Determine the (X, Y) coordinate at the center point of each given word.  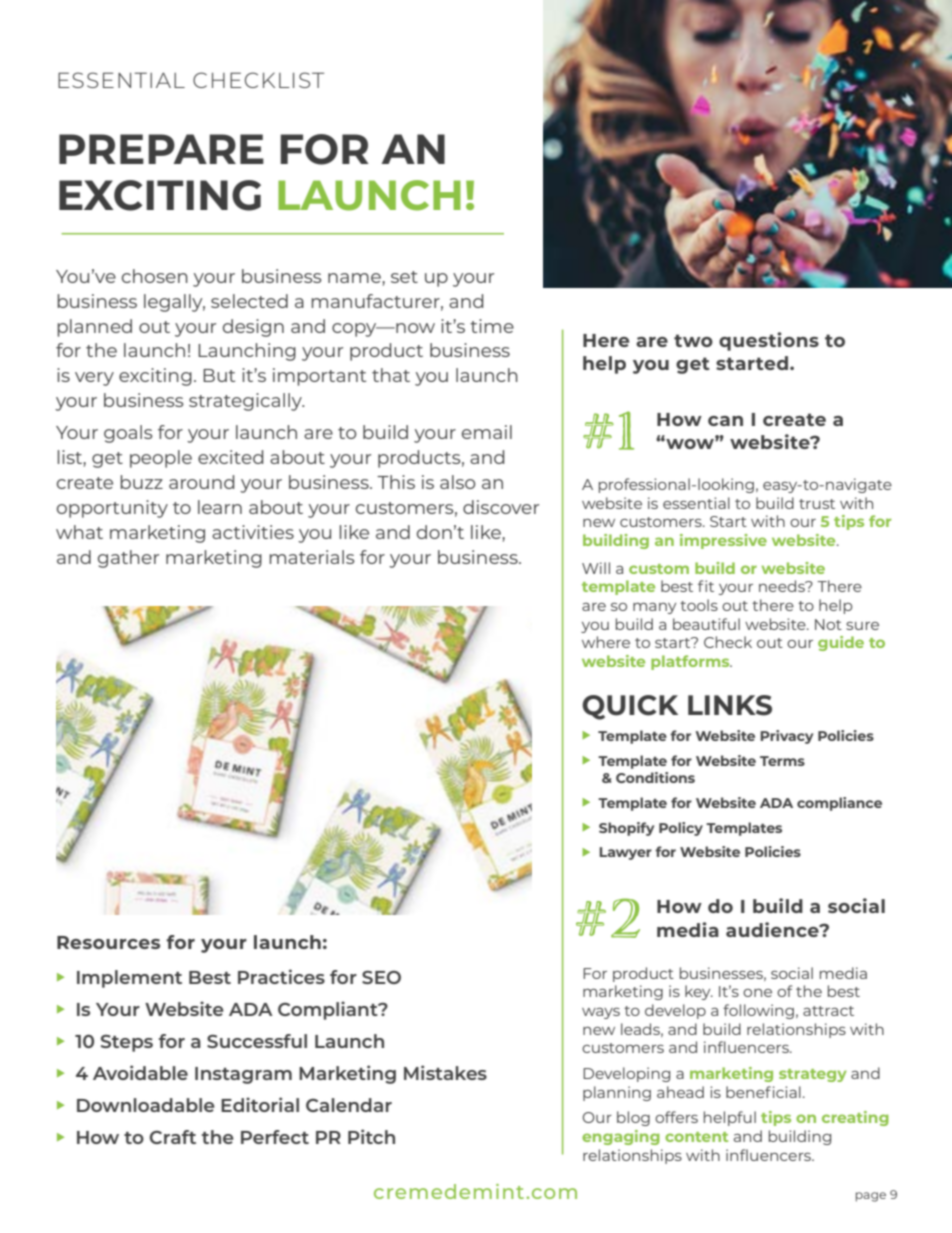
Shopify (626, 829)
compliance (839, 804)
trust (817, 504)
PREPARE (161, 149)
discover (501, 507)
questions (769, 341)
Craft (172, 1137)
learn (220, 507)
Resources (108, 942)
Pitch (371, 1136)
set (404, 277)
